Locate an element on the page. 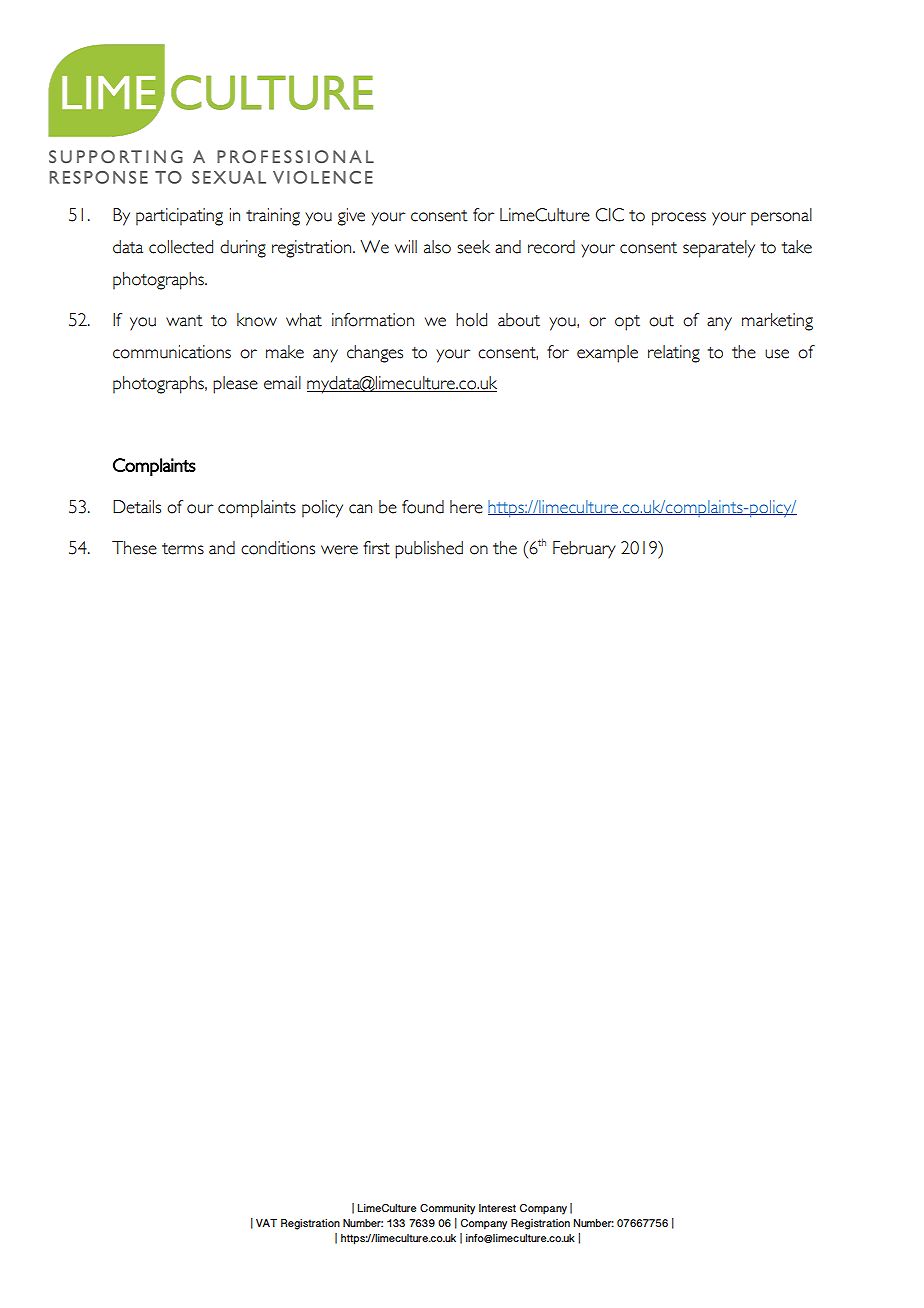  published is located at coordinates (429, 550).
